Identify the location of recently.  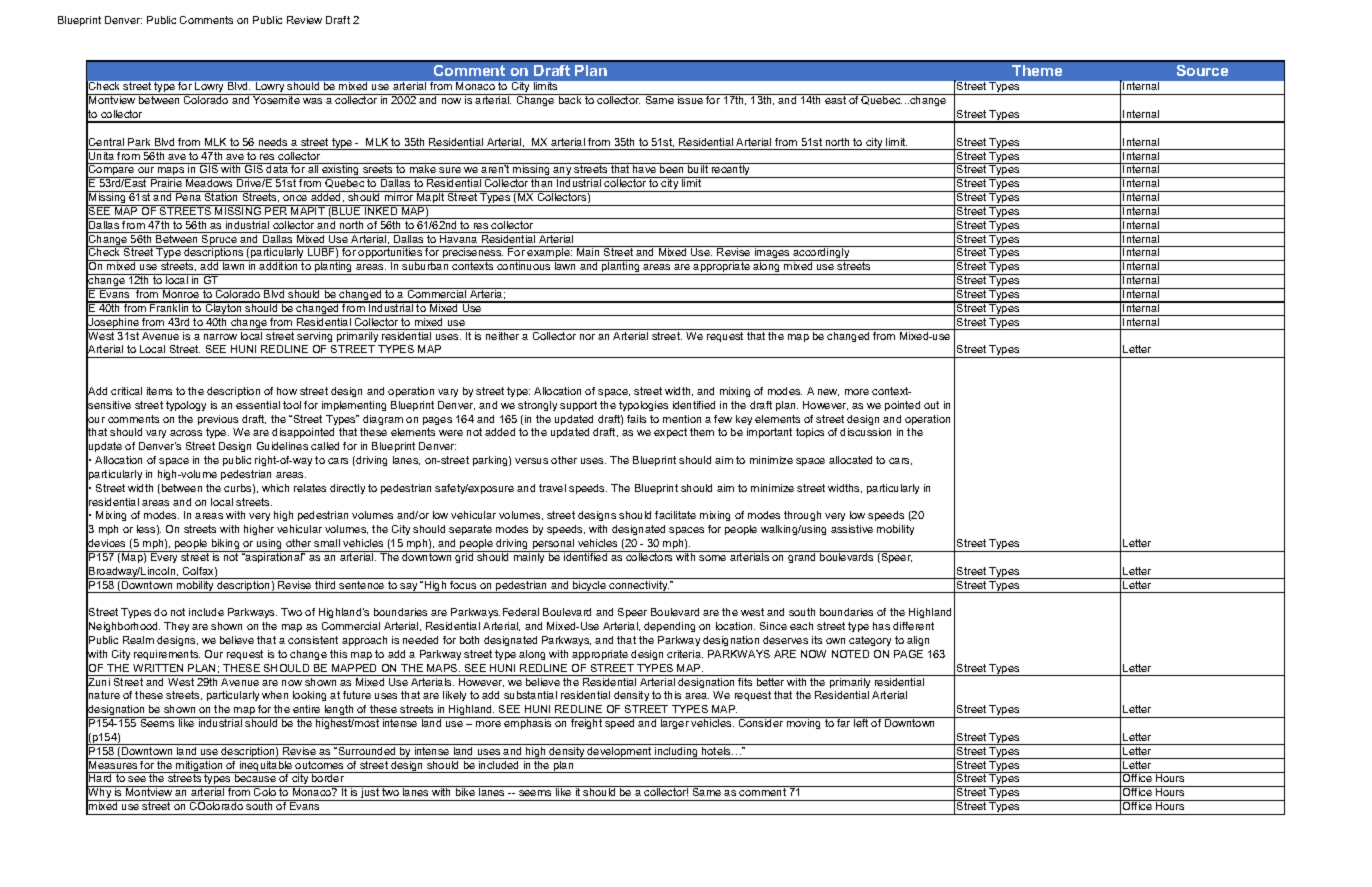
(731, 170).
